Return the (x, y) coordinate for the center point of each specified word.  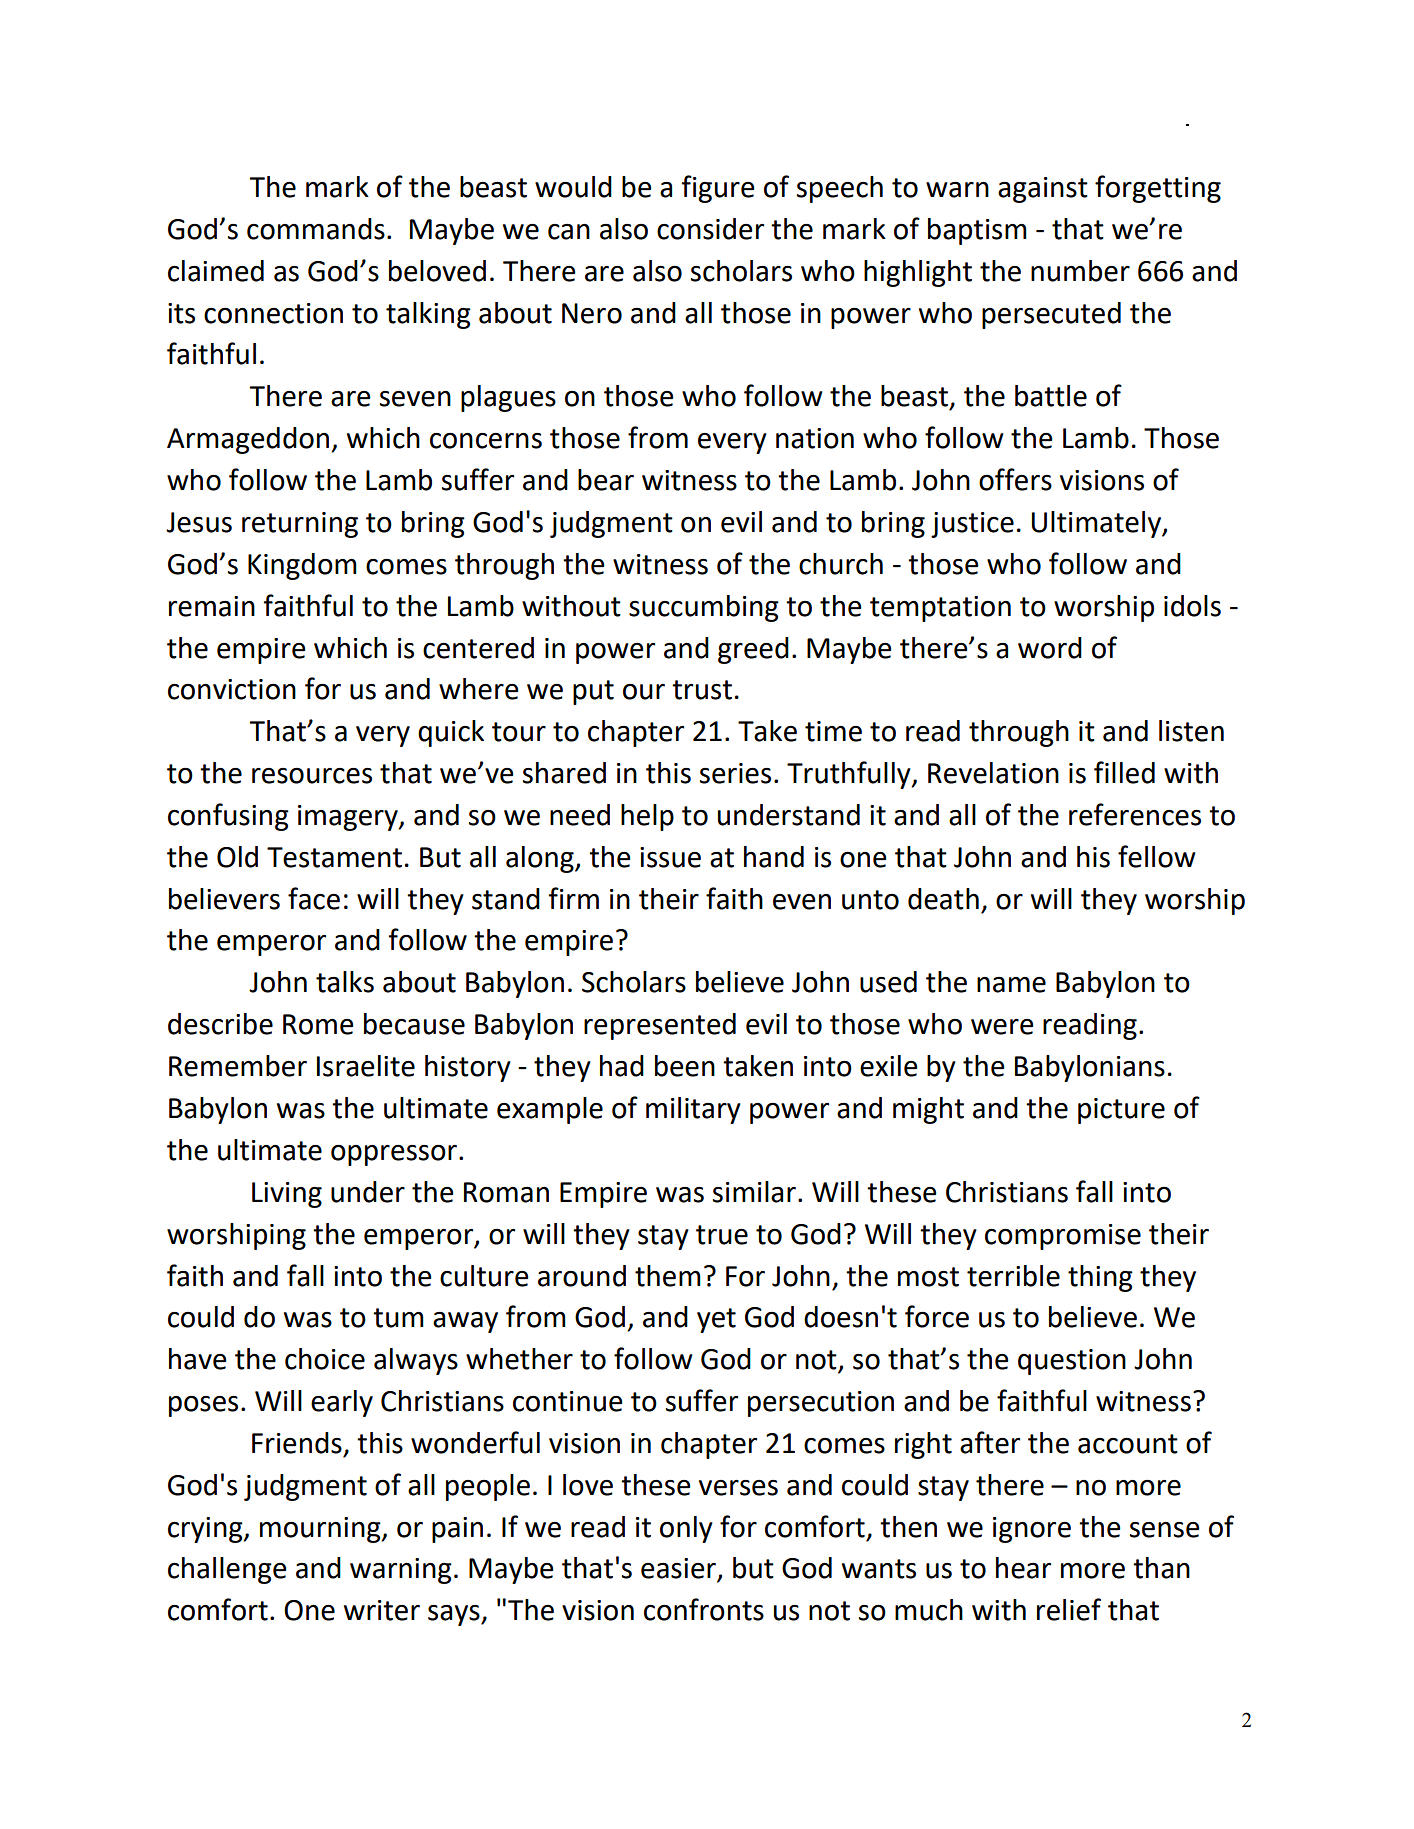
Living (287, 1195)
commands (316, 229)
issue (670, 857)
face (314, 898)
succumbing (704, 608)
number (1080, 271)
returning (300, 525)
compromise (1063, 1237)
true (722, 1235)
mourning (321, 1530)
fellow (1157, 856)
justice (972, 525)
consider (710, 229)
